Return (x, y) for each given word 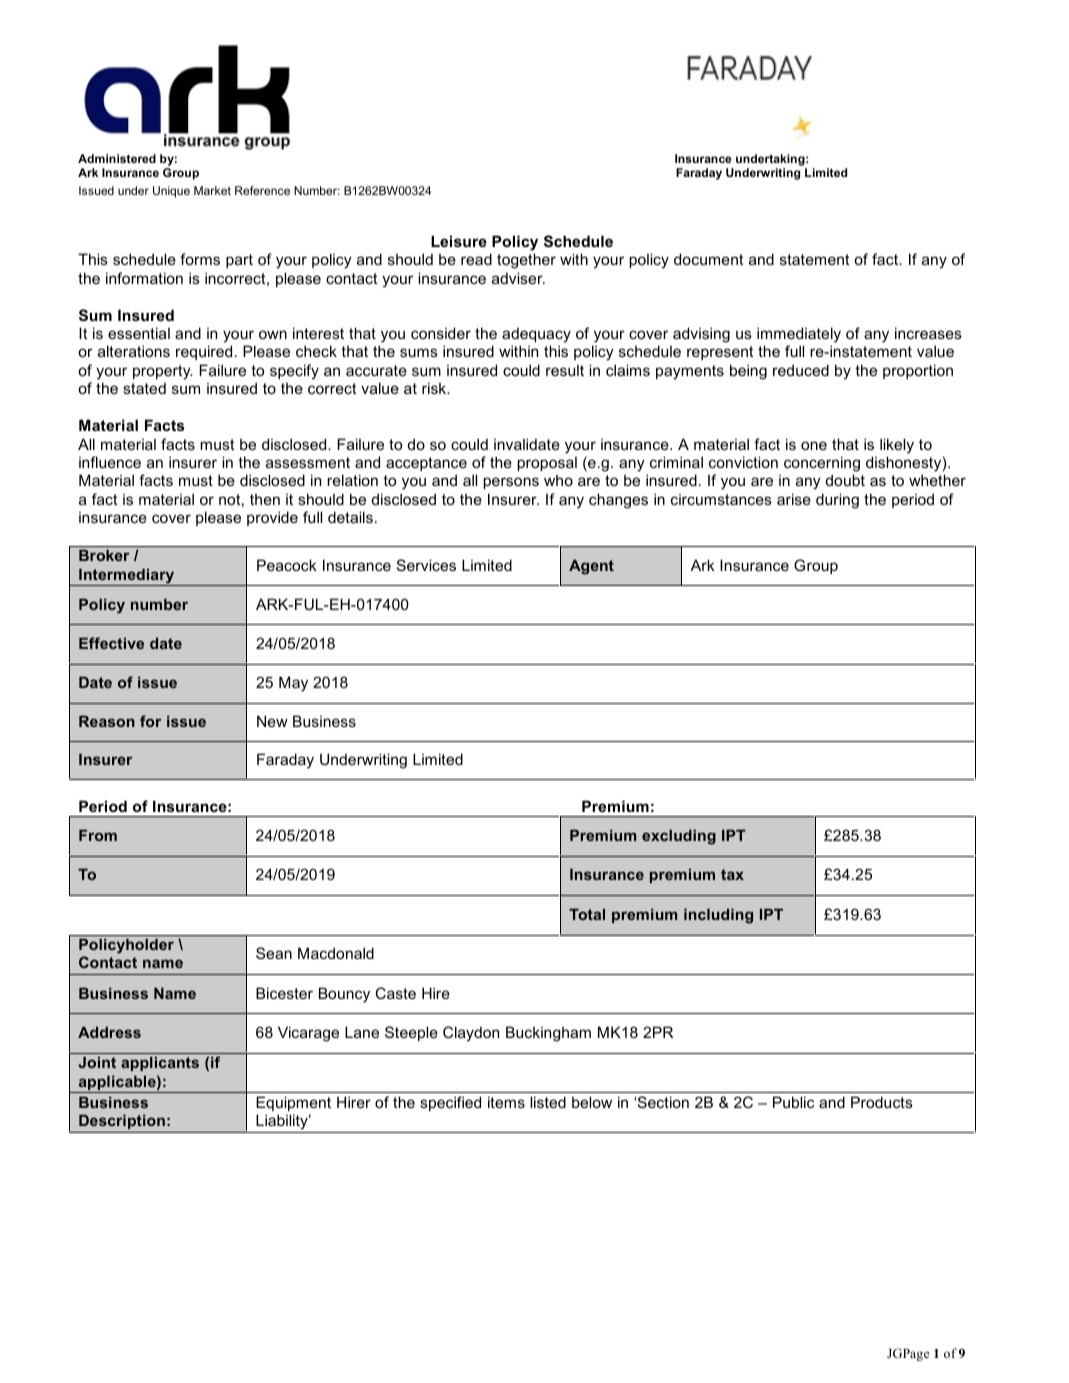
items (506, 1102)
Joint (97, 1062)
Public (793, 1102)
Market (212, 190)
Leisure (459, 241)
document (708, 259)
